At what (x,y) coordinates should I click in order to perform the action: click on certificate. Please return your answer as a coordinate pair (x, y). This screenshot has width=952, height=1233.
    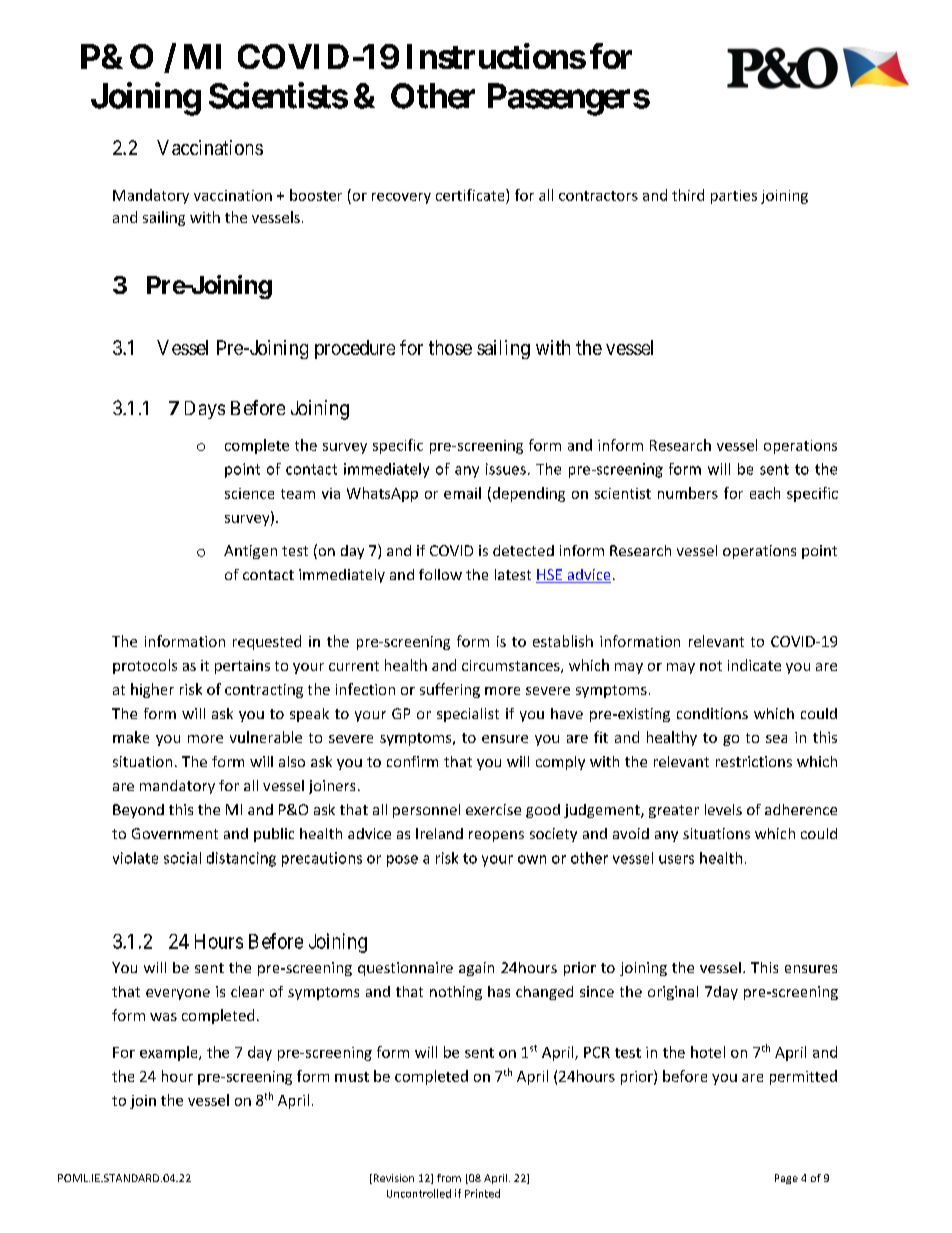
    Looking at the image, I should click on (471, 195).
